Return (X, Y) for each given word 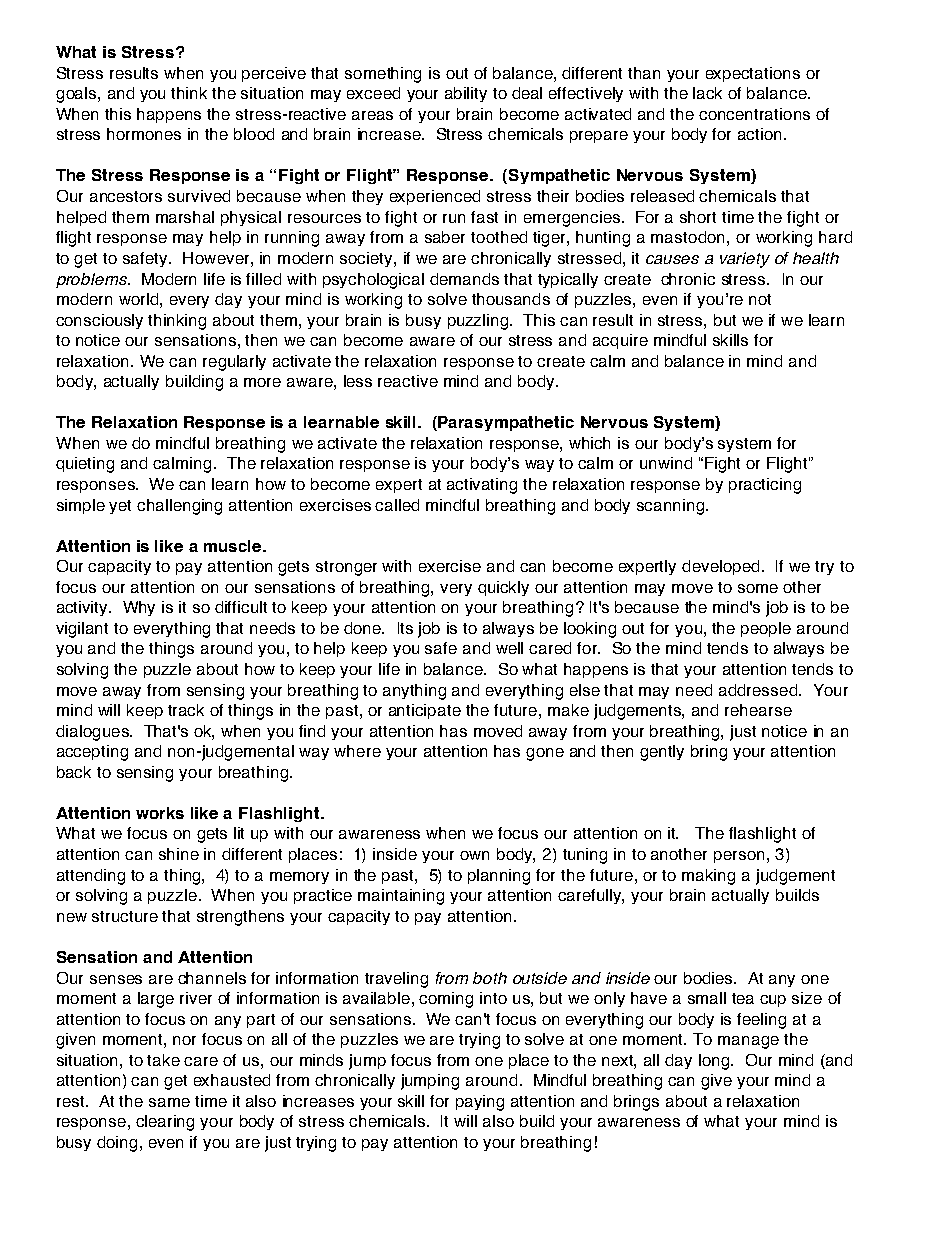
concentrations (754, 114)
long (715, 1062)
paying (480, 1103)
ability (466, 94)
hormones (144, 134)
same (169, 1102)
